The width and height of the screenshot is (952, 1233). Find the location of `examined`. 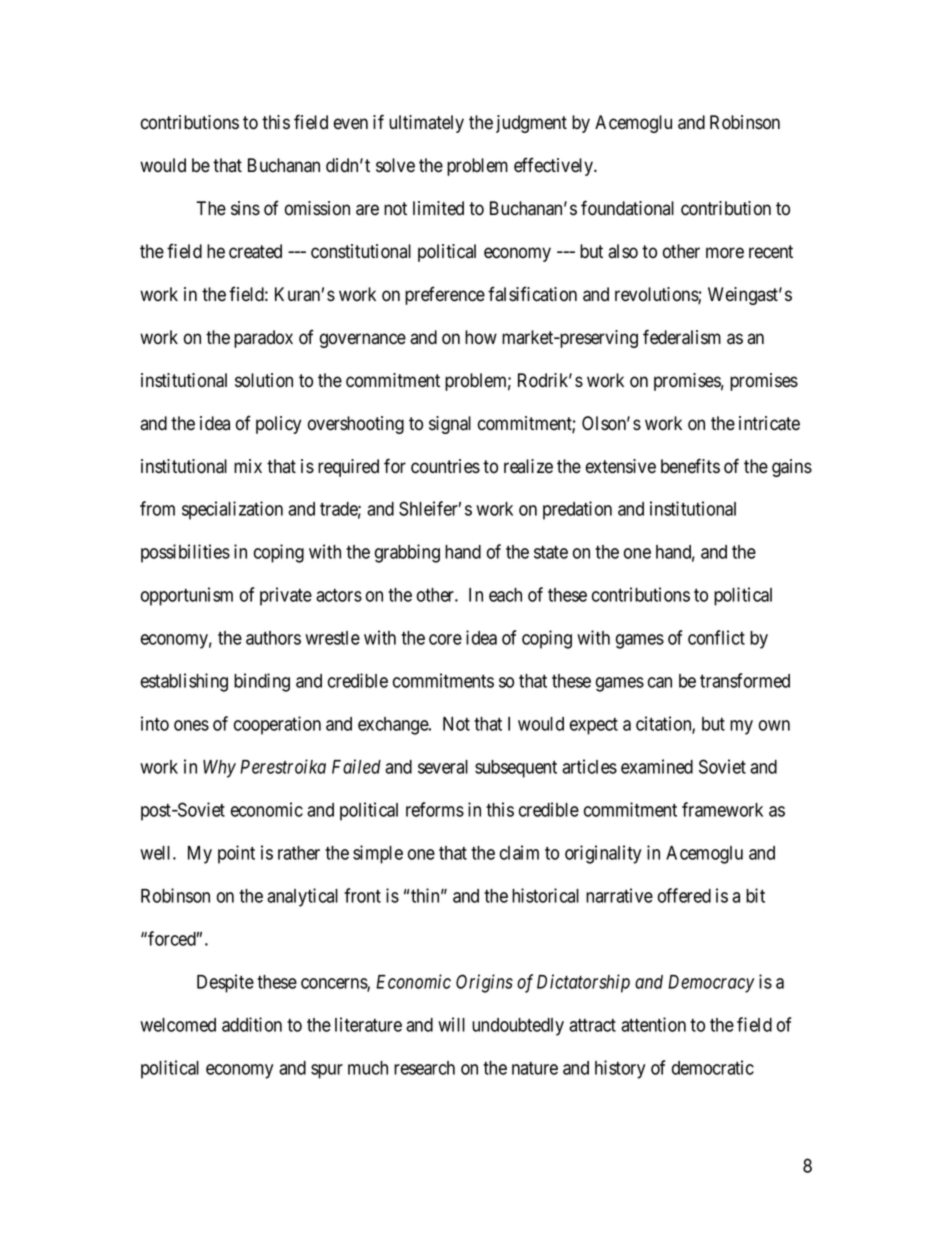

examined is located at coordinates (657, 766).
